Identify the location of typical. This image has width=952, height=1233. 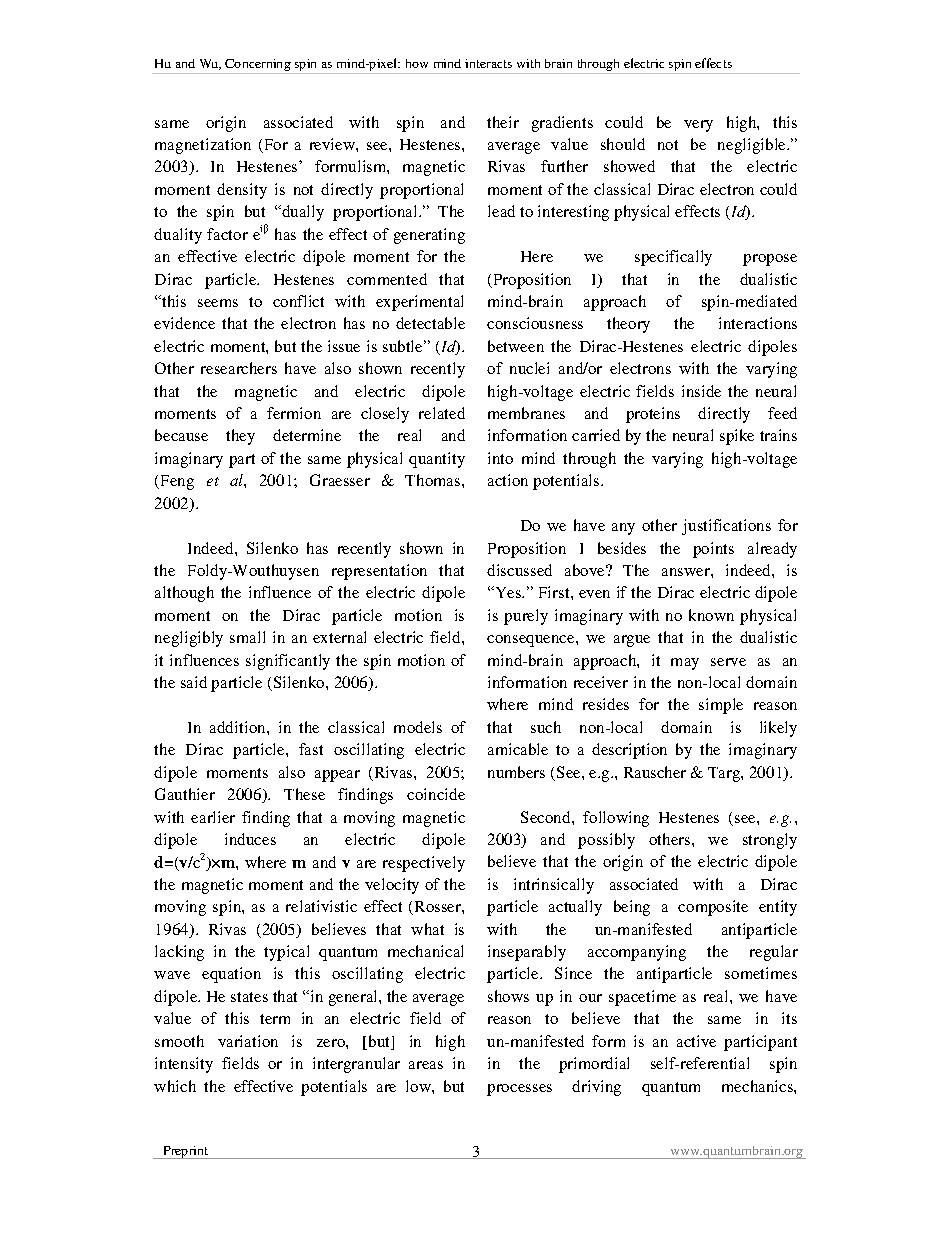
(286, 953).
